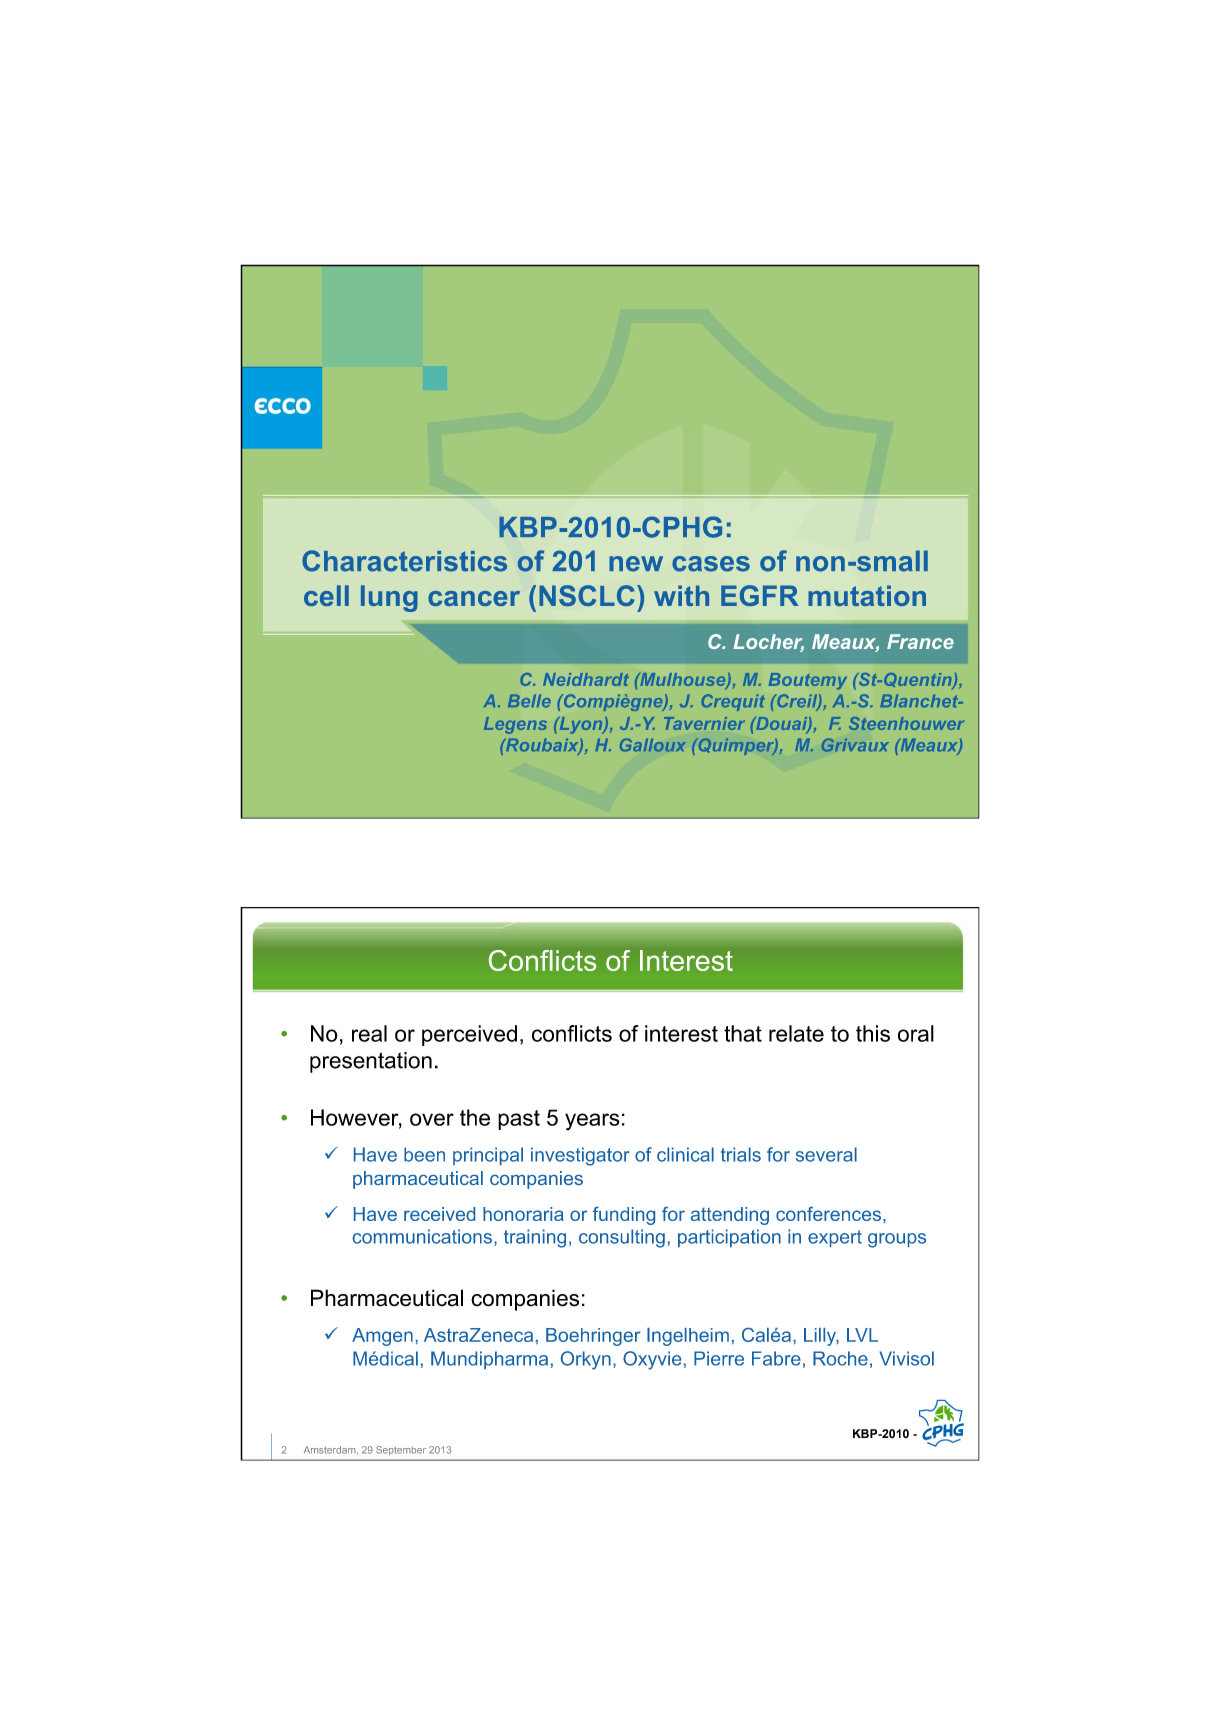 The image size is (1220, 1726). Describe the element at coordinates (422, 1236) in the image. I see `communications` at that location.
